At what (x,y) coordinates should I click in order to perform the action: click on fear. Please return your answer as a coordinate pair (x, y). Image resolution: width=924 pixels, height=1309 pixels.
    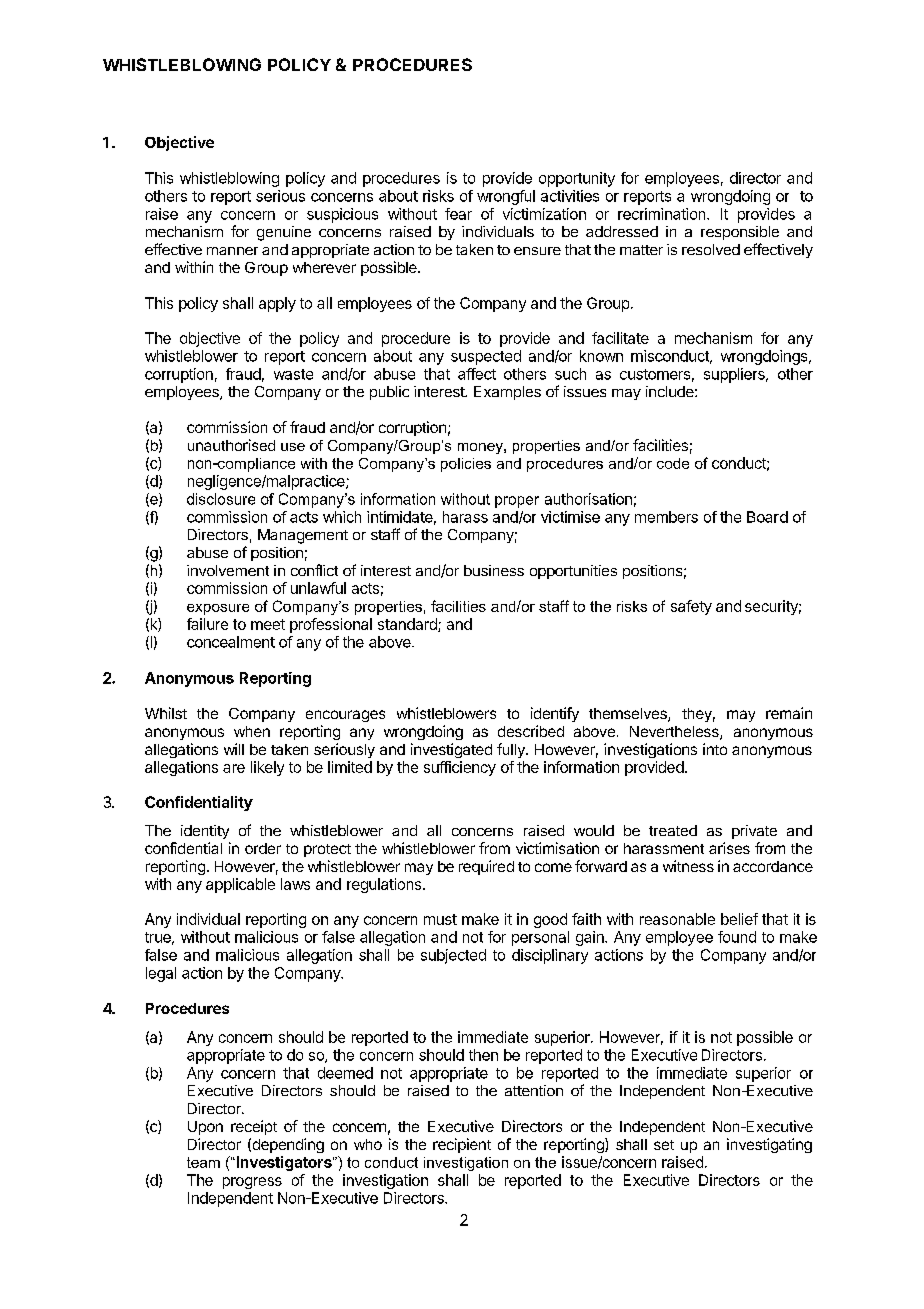
    Looking at the image, I should click on (458, 214).
